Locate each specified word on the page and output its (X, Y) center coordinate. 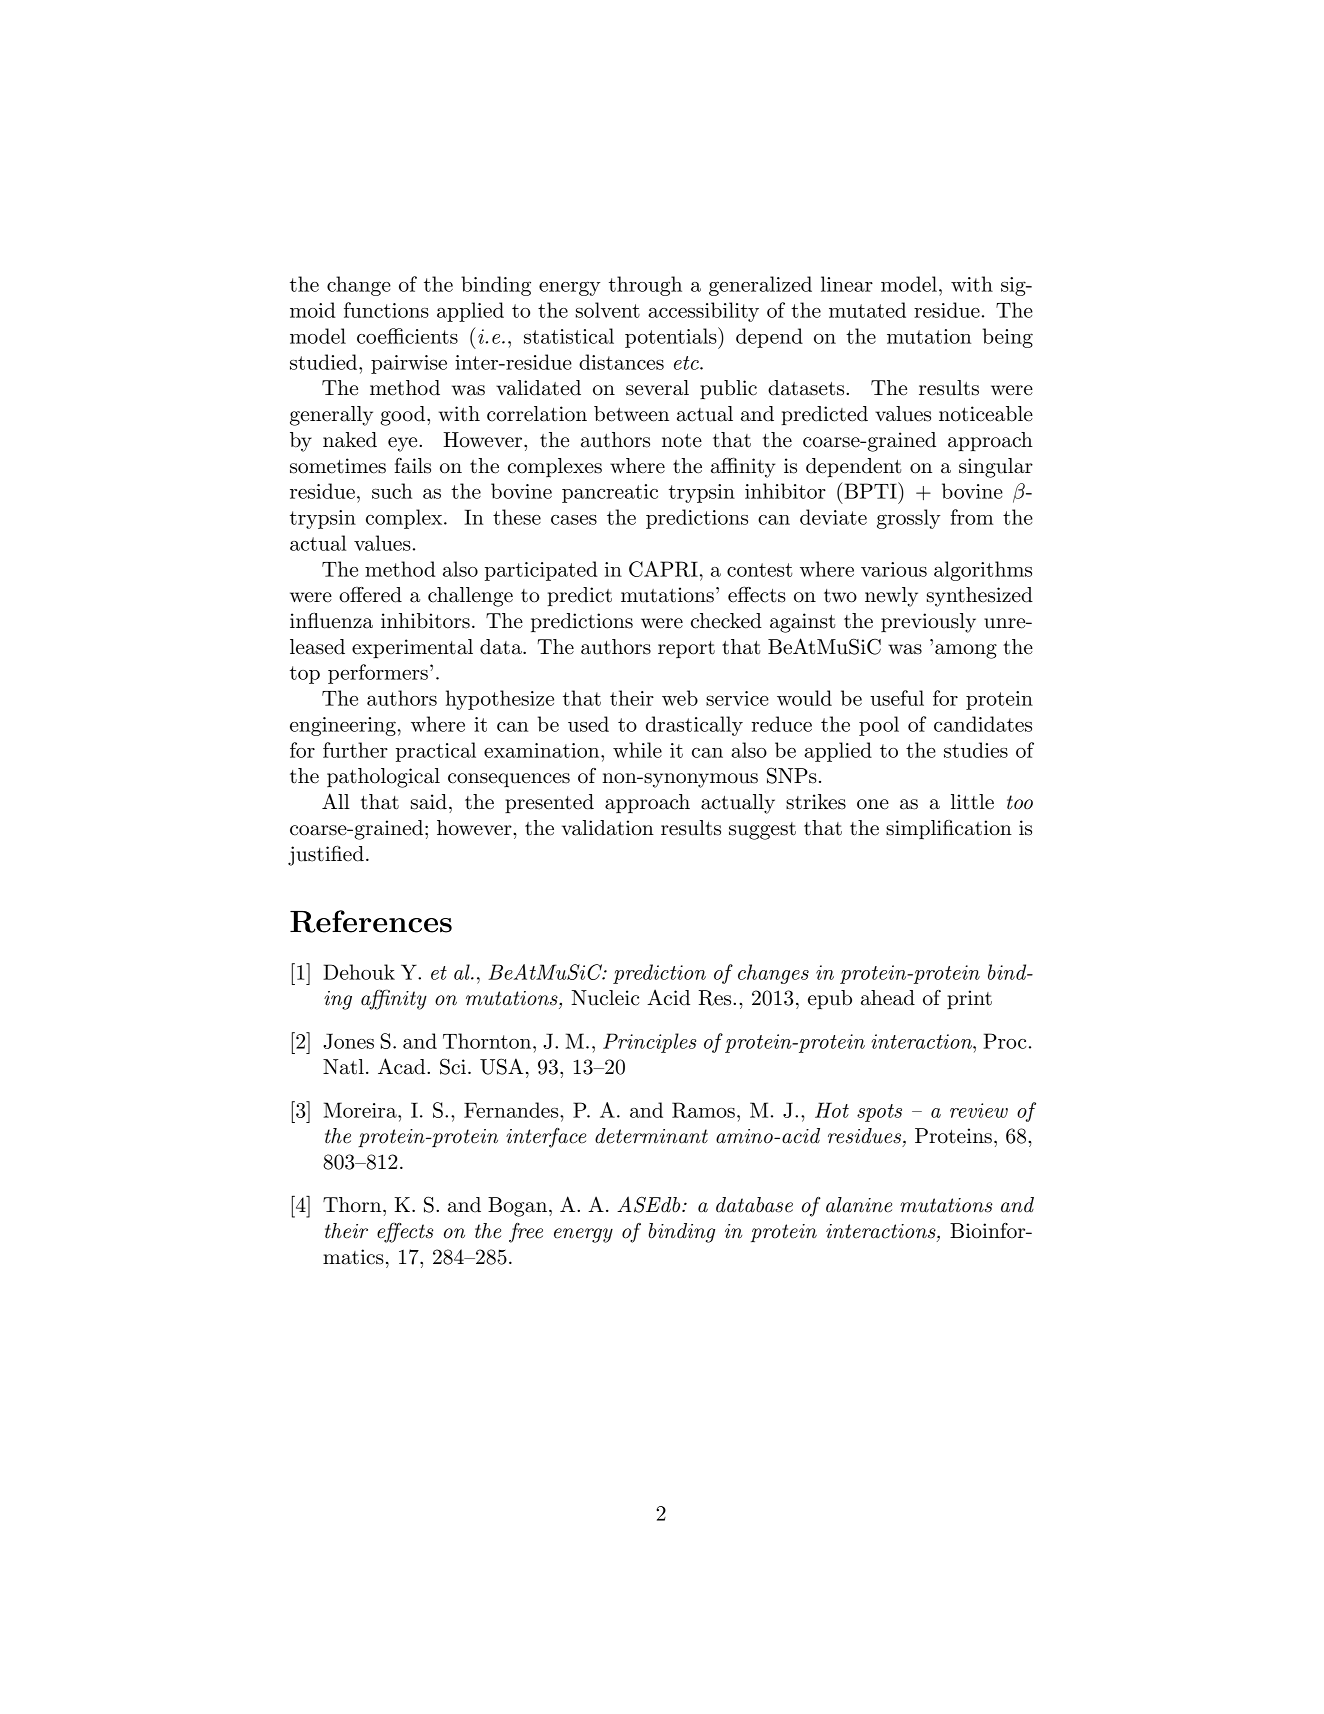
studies (976, 750)
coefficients (407, 336)
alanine (859, 1205)
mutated (867, 310)
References (371, 921)
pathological (383, 778)
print (969, 999)
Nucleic (605, 998)
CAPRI (663, 569)
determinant (651, 1136)
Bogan (519, 1207)
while (637, 750)
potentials (672, 338)
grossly (909, 519)
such (392, 491)
